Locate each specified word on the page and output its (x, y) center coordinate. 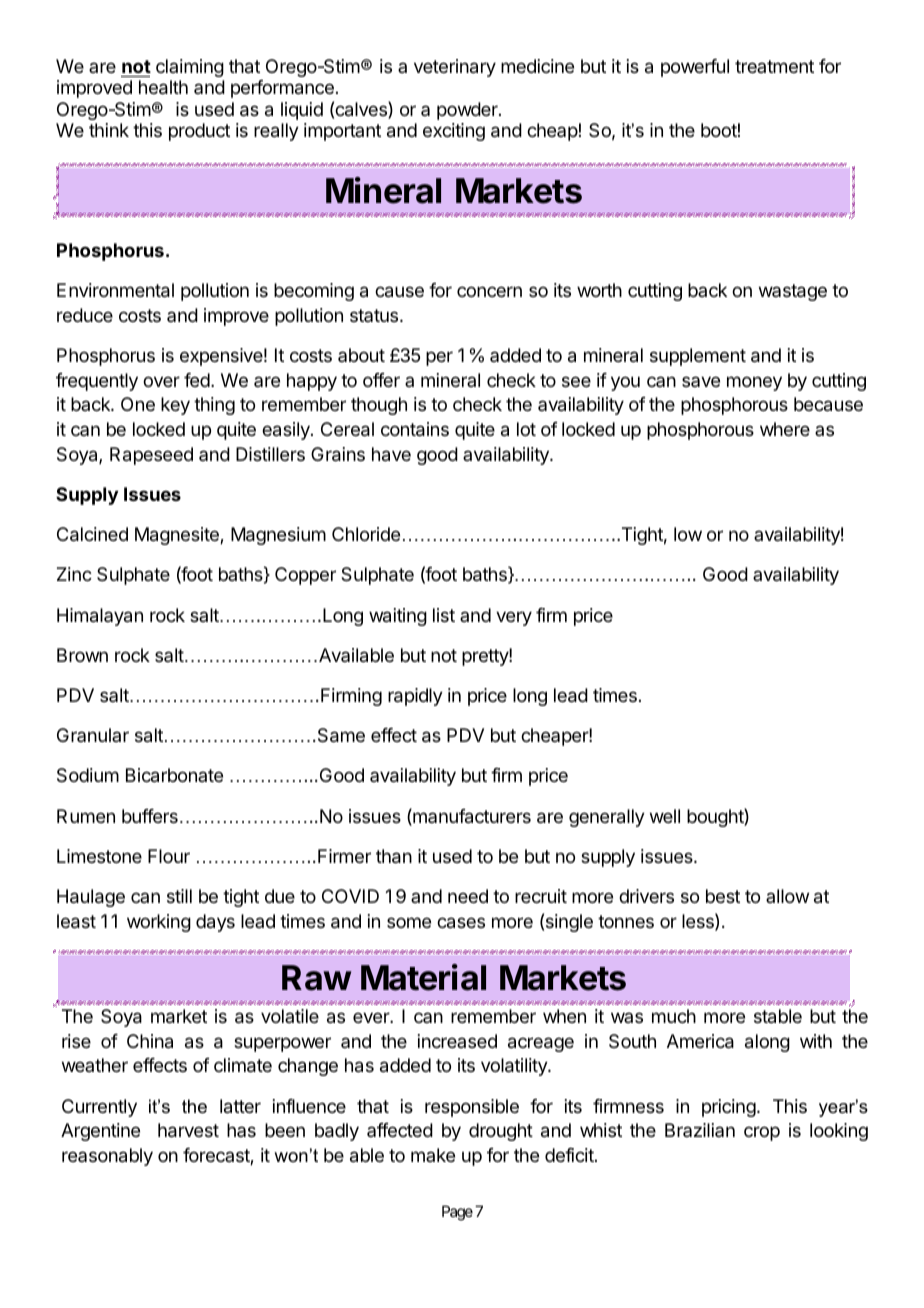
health (163, 87)
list (444, 615)
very (514, 618)
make (433, 1155)
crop (762, 1133)
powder (468, 111)
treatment (774, 66)
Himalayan (100, 617)
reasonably (107, 1157)
